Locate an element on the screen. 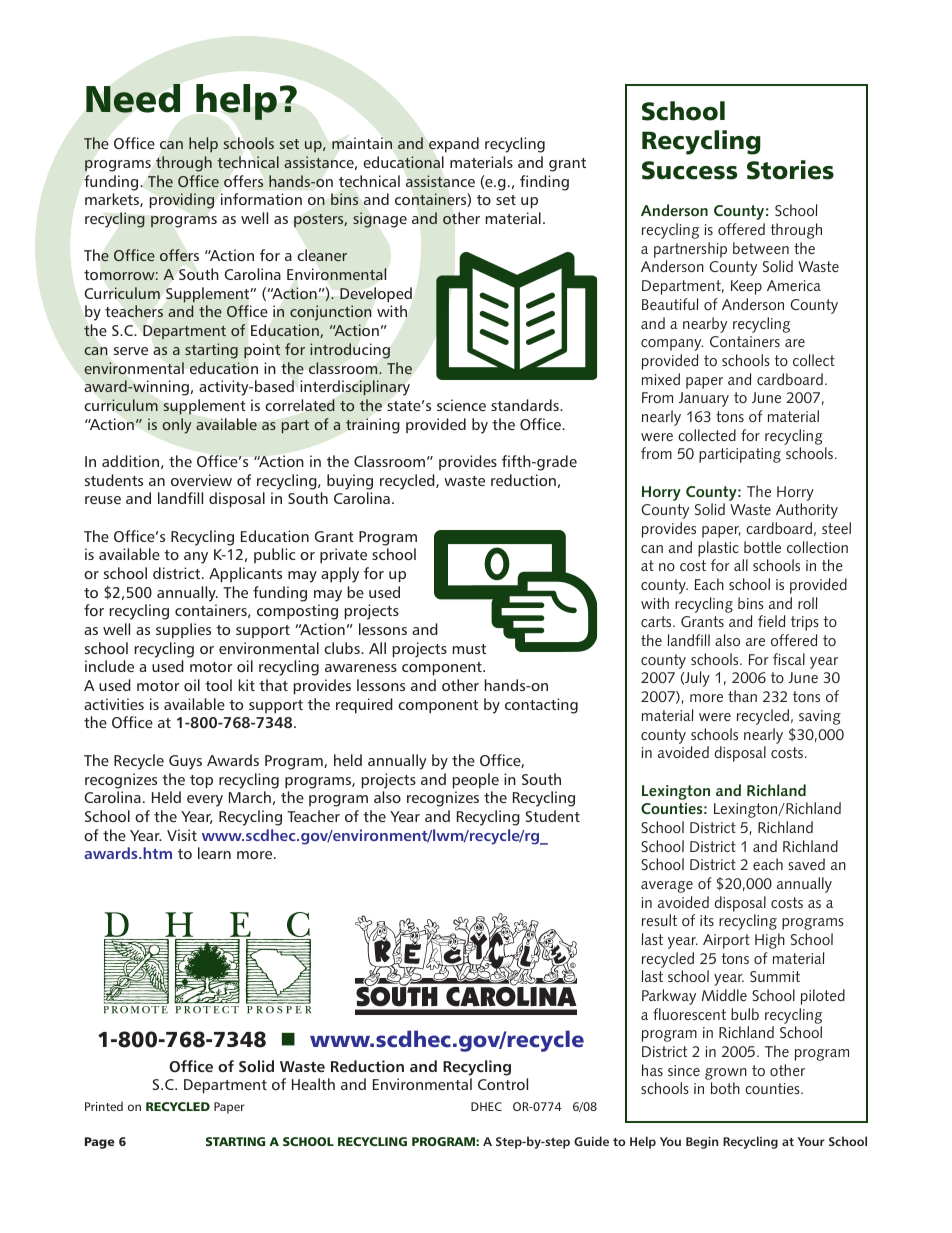  January is located at coordinates (704, 399).
